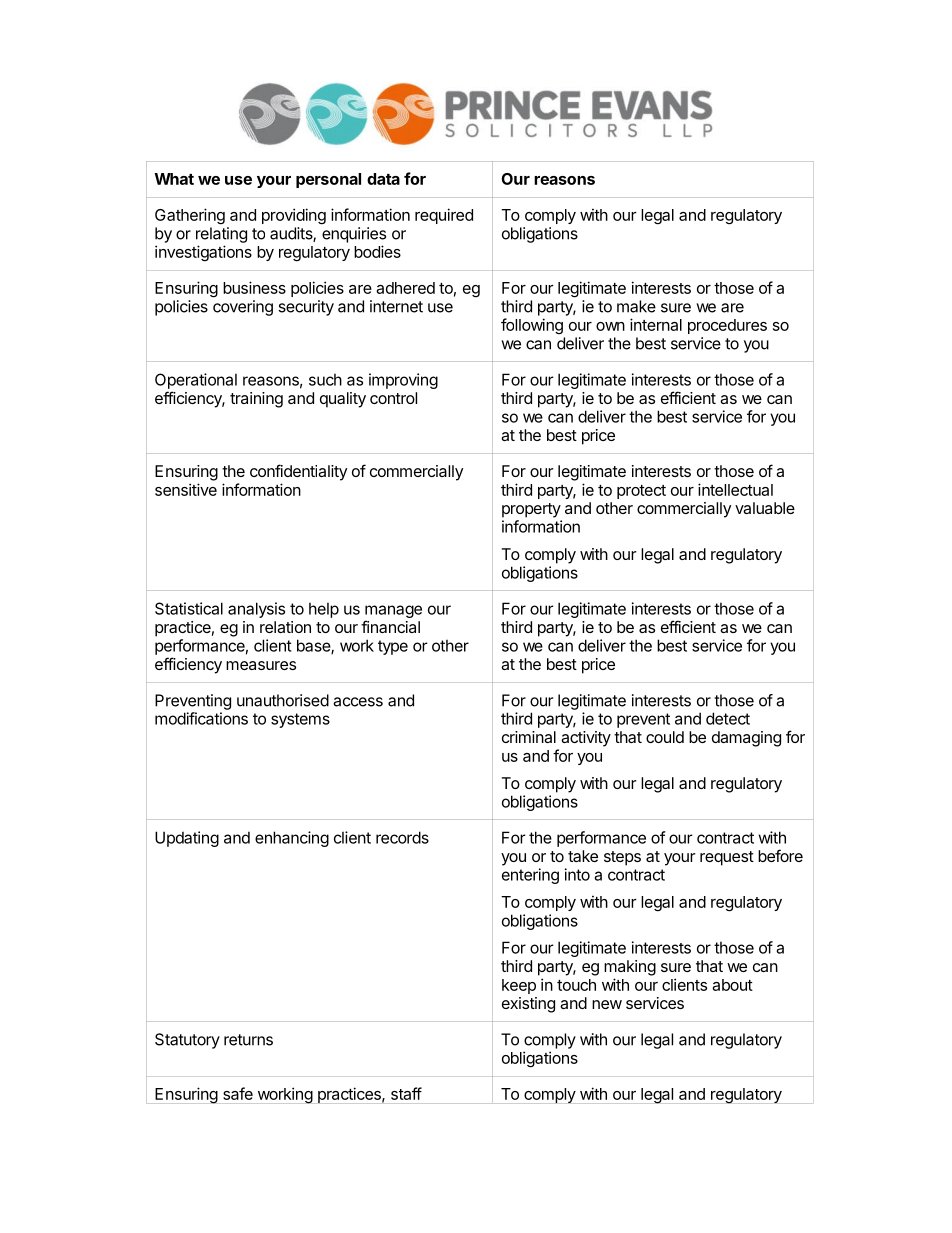 This screenshot has width=952, height=1233. Describe the element at coordinates (292, 839) in the screenshot. I see `enhancing` at that location.
